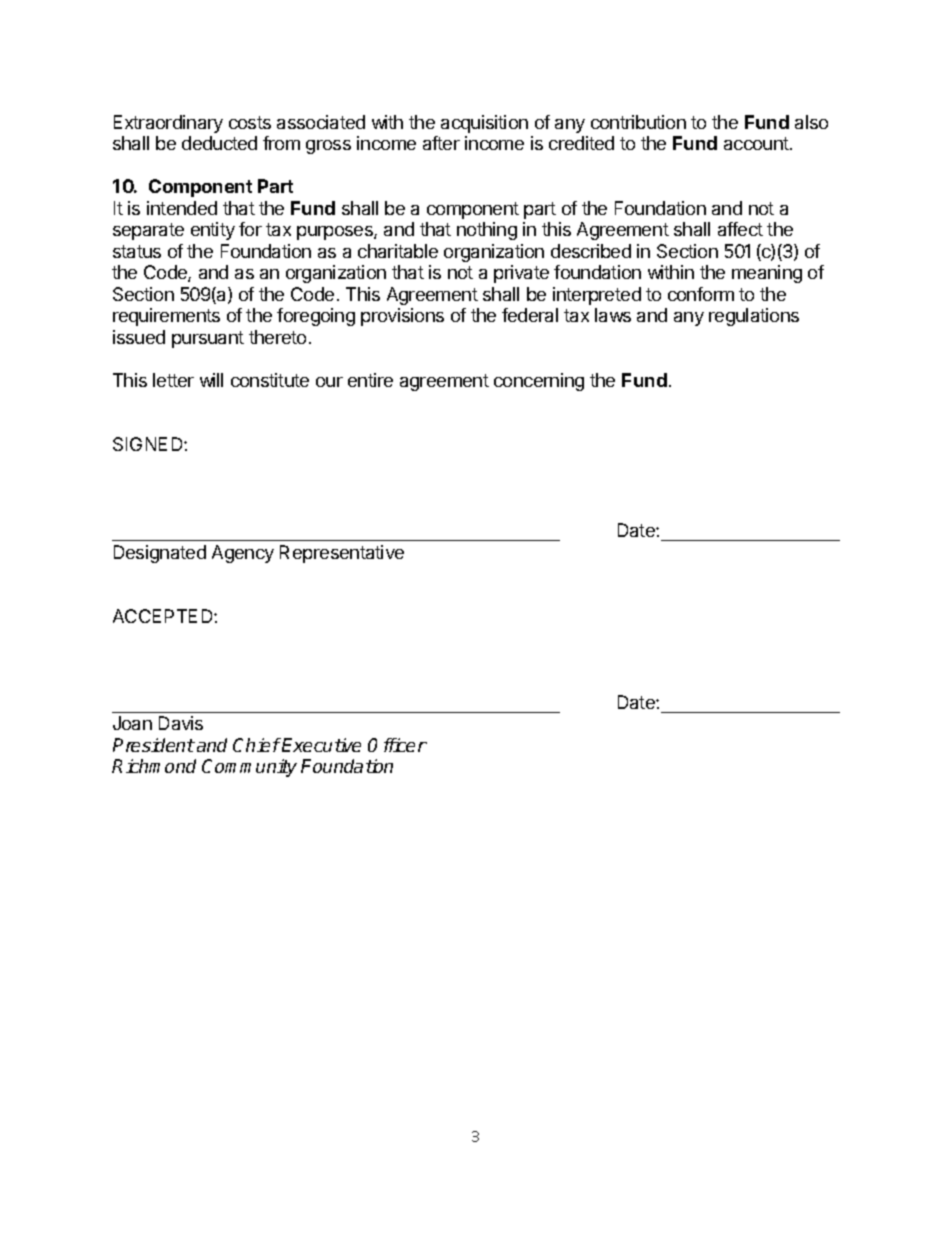 This document has width=952, height=1233. I want to click on will, so click(211, 380).
